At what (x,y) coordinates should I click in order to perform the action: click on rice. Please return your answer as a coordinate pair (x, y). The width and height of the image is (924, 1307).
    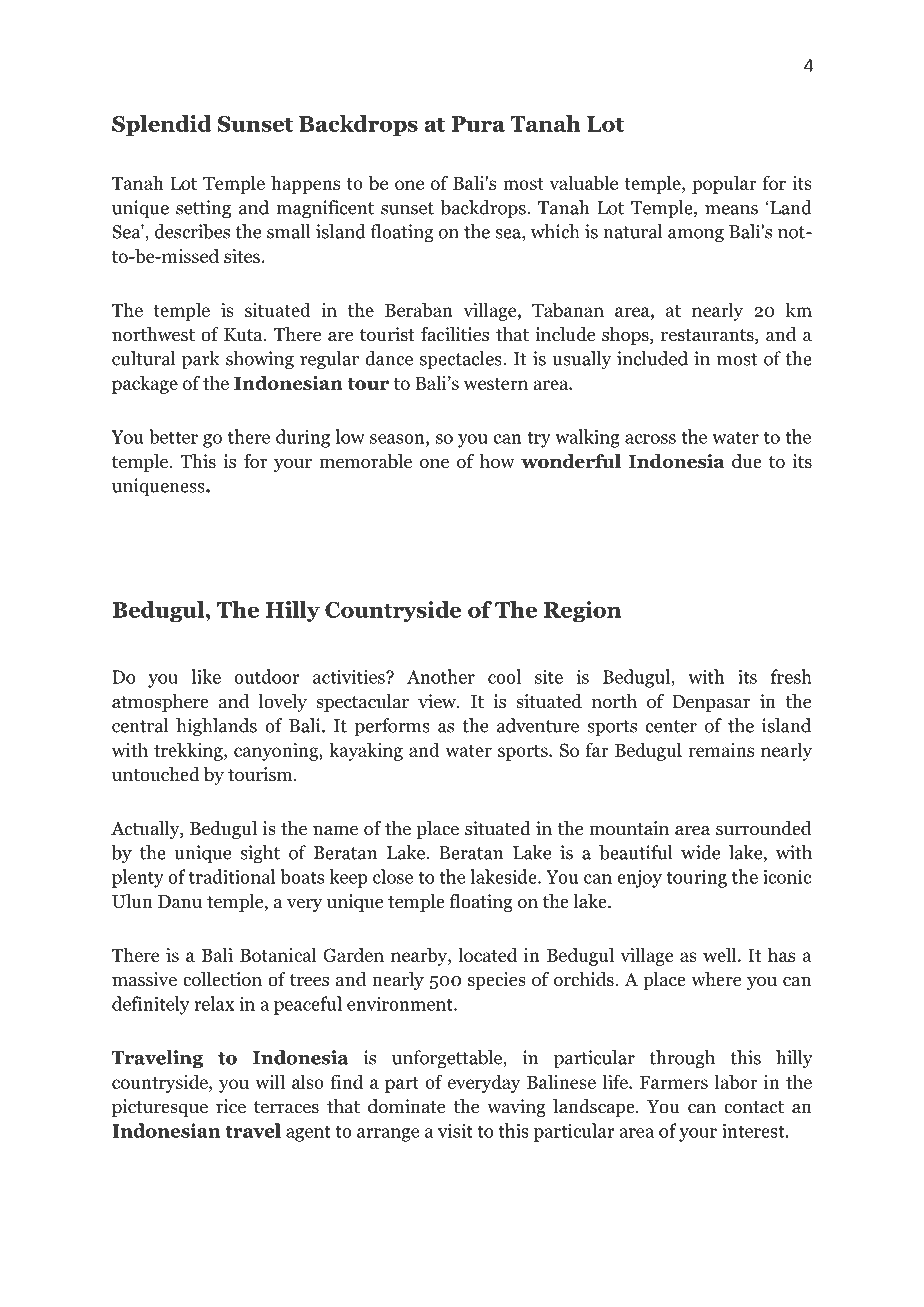
    Looking at the image, I should click on (231, 1106).
